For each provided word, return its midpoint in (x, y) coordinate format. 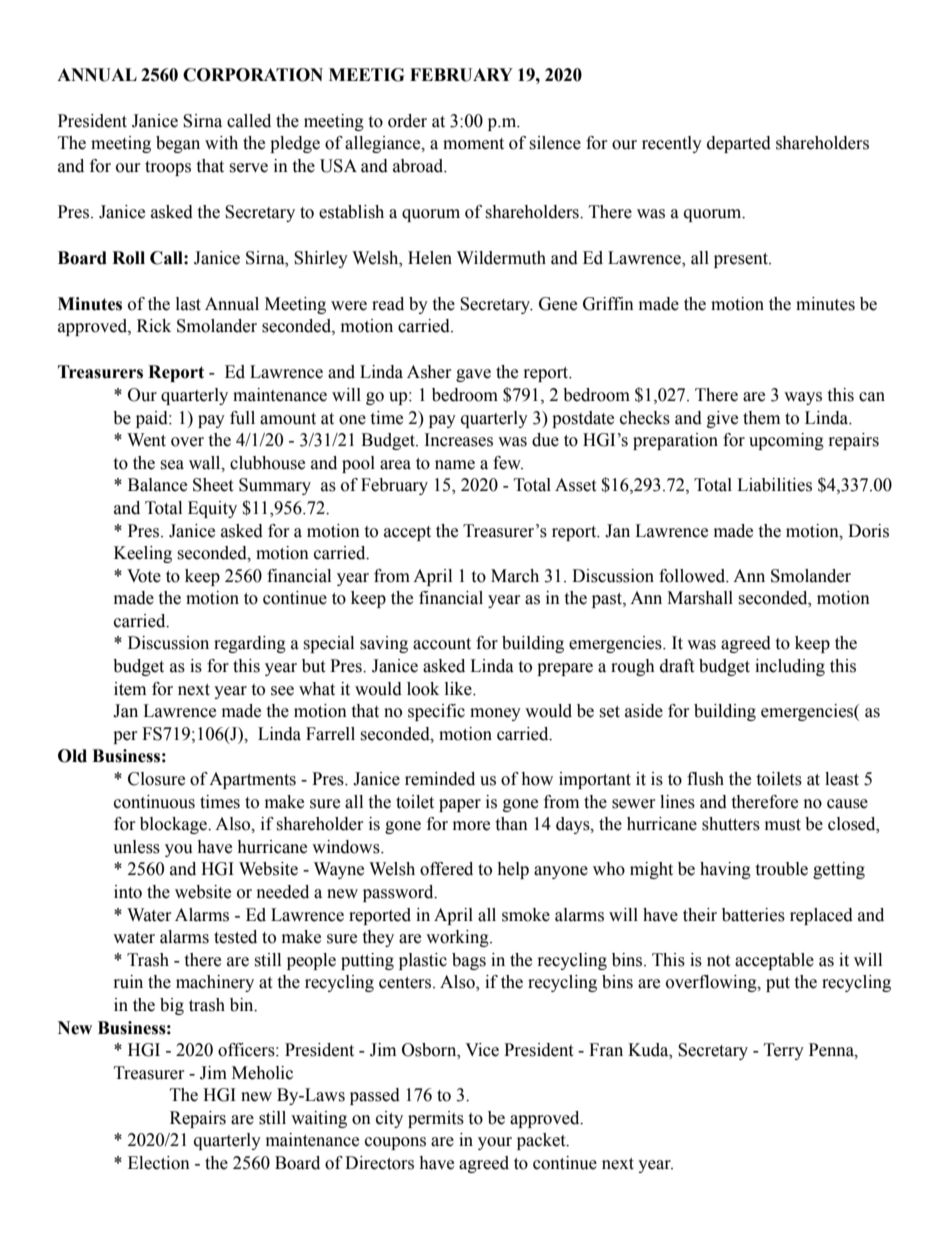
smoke (526, 915)
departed (739, 144)
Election (159, 1163)
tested (235, 937)
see (282, 691)
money (495, 714)
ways (803, 398)
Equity (212, 509)
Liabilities (774, 485)
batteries (753, 915)
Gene (558, 304)
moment (473, 144)
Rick (154, 326)
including (790, 667)
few (508, 463)
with (221, 143)
